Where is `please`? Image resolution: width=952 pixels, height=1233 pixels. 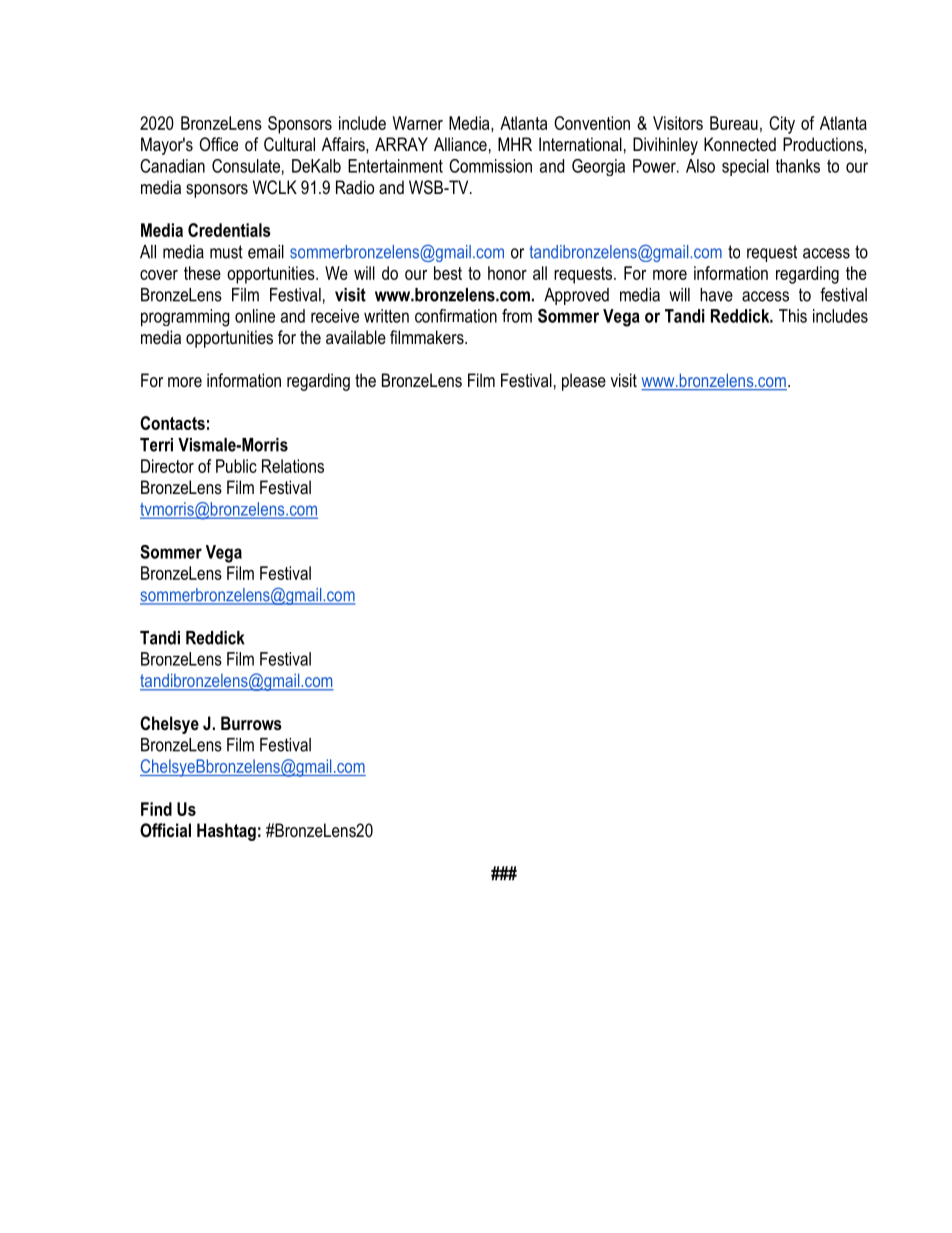 please is located at coordinates (584, 382).
